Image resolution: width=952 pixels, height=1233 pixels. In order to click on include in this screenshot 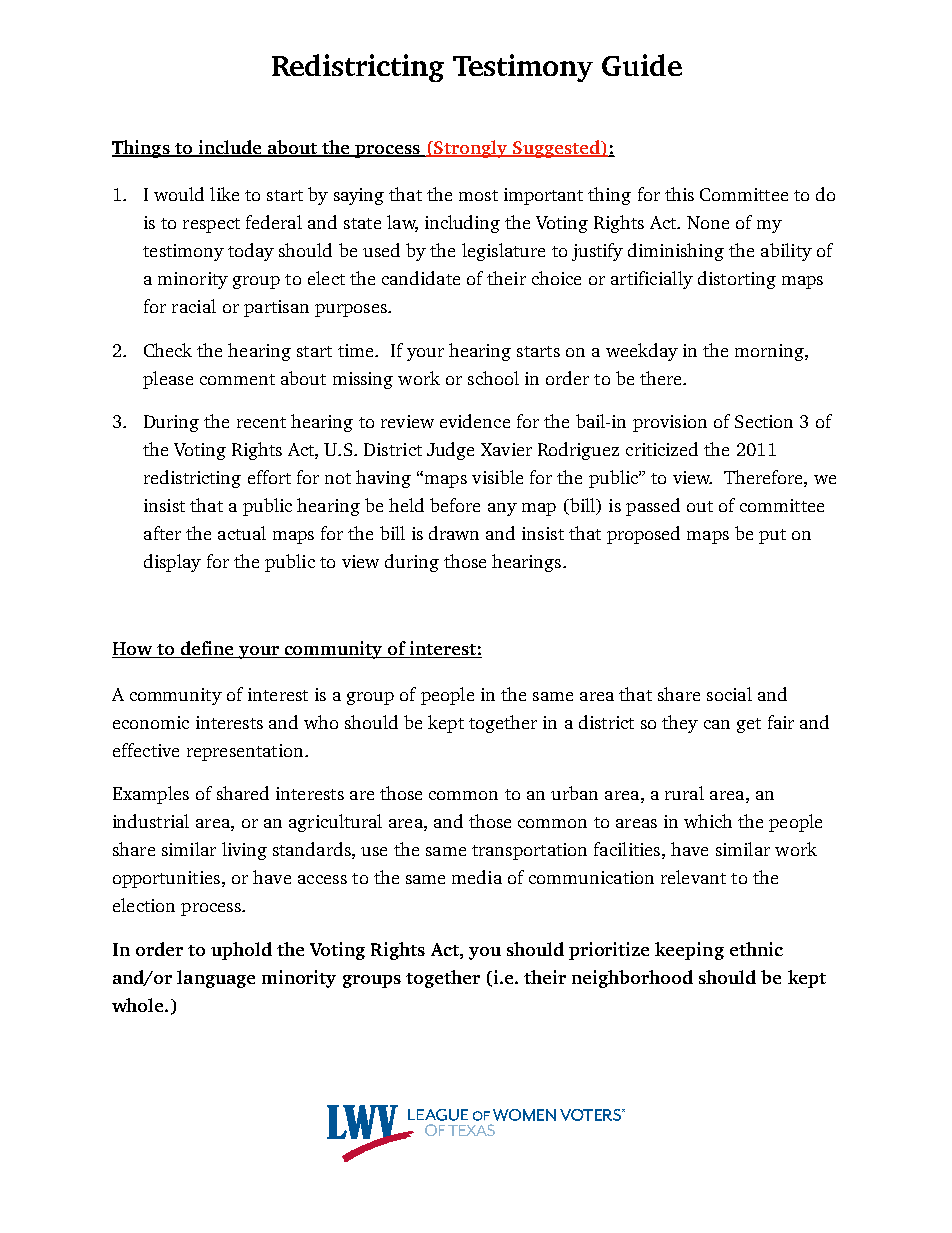, I will do `click(230, 148)`.
